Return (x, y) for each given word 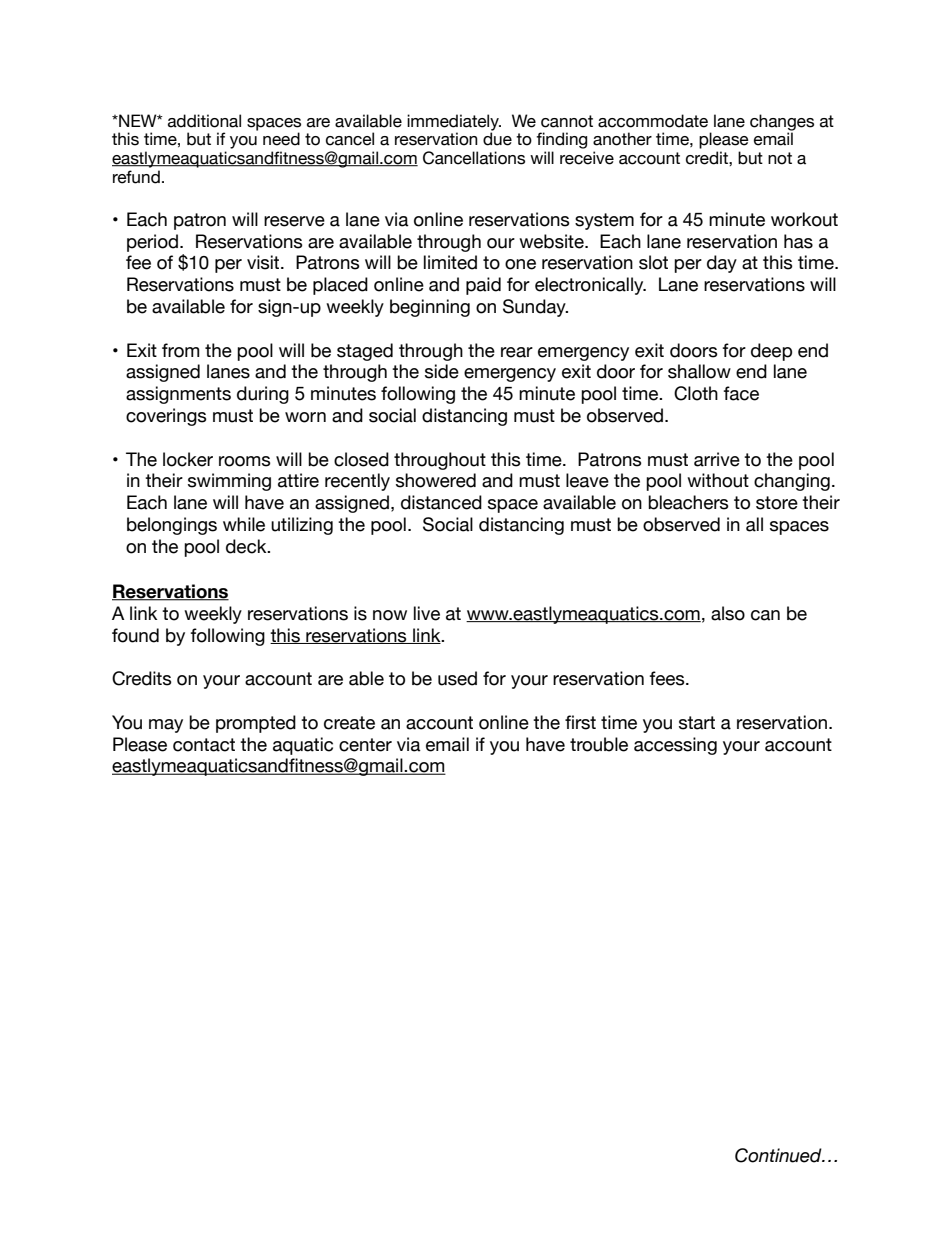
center (365, 745)
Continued (779, 1155)
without (718, 480)
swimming (229, 482)
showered (436, 480)
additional (204, 121)
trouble (599, 744)
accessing (675, 746)
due (497, 139)
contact (204, 745)
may (166, 726)
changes (782, 123)
